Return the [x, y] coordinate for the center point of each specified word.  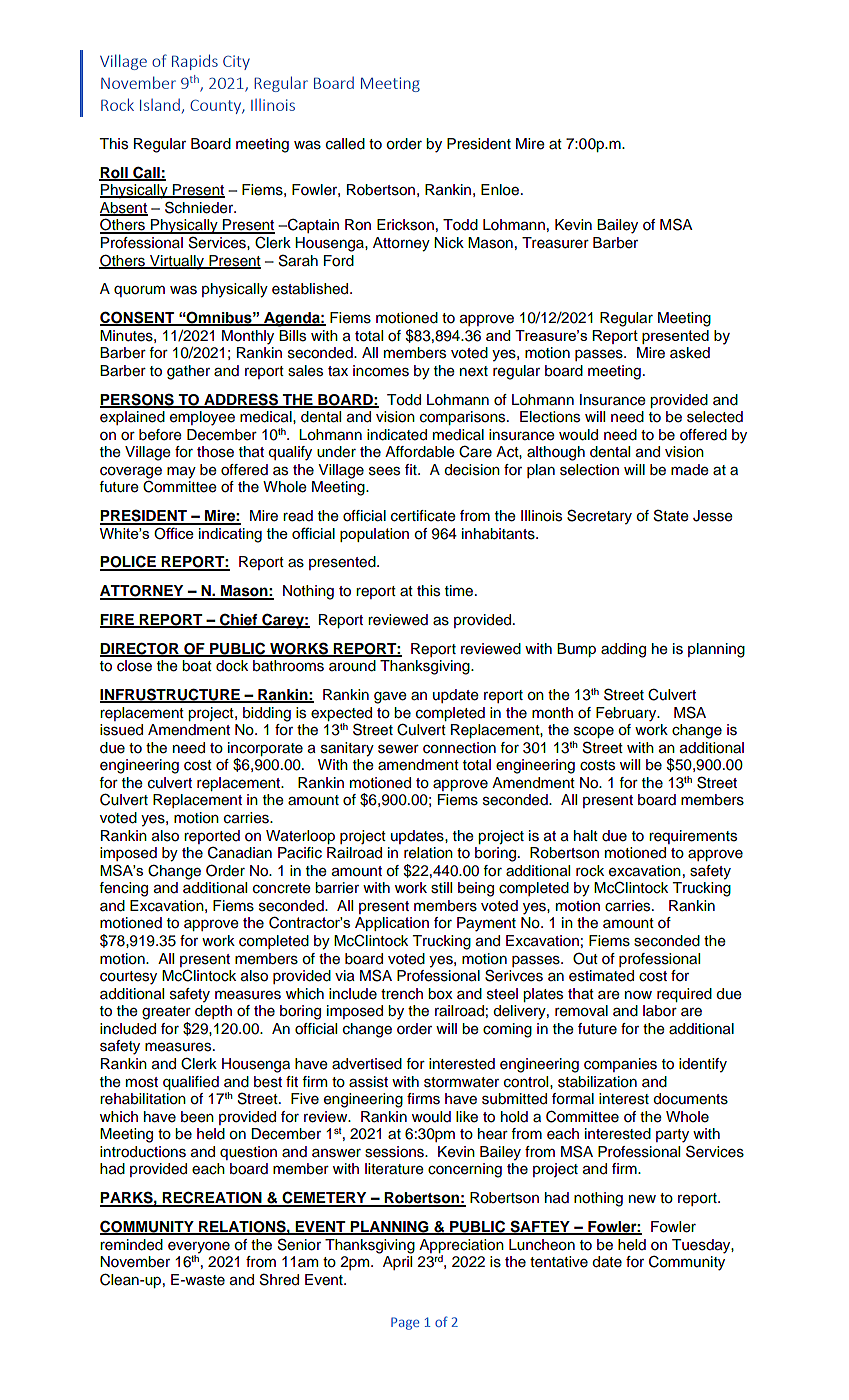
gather [188, 372]
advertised [367, 1064]
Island [160, 105]
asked [690, 353]
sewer [398, 749]
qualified [191, 1083]
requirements [693, 837]
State [671, 515]
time [460, 591]
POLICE [129, 562]
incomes [381, 371]
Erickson [405, 225]
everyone [199, 1248]
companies [620, 1065]
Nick [449, 243]
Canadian [240, 853]
